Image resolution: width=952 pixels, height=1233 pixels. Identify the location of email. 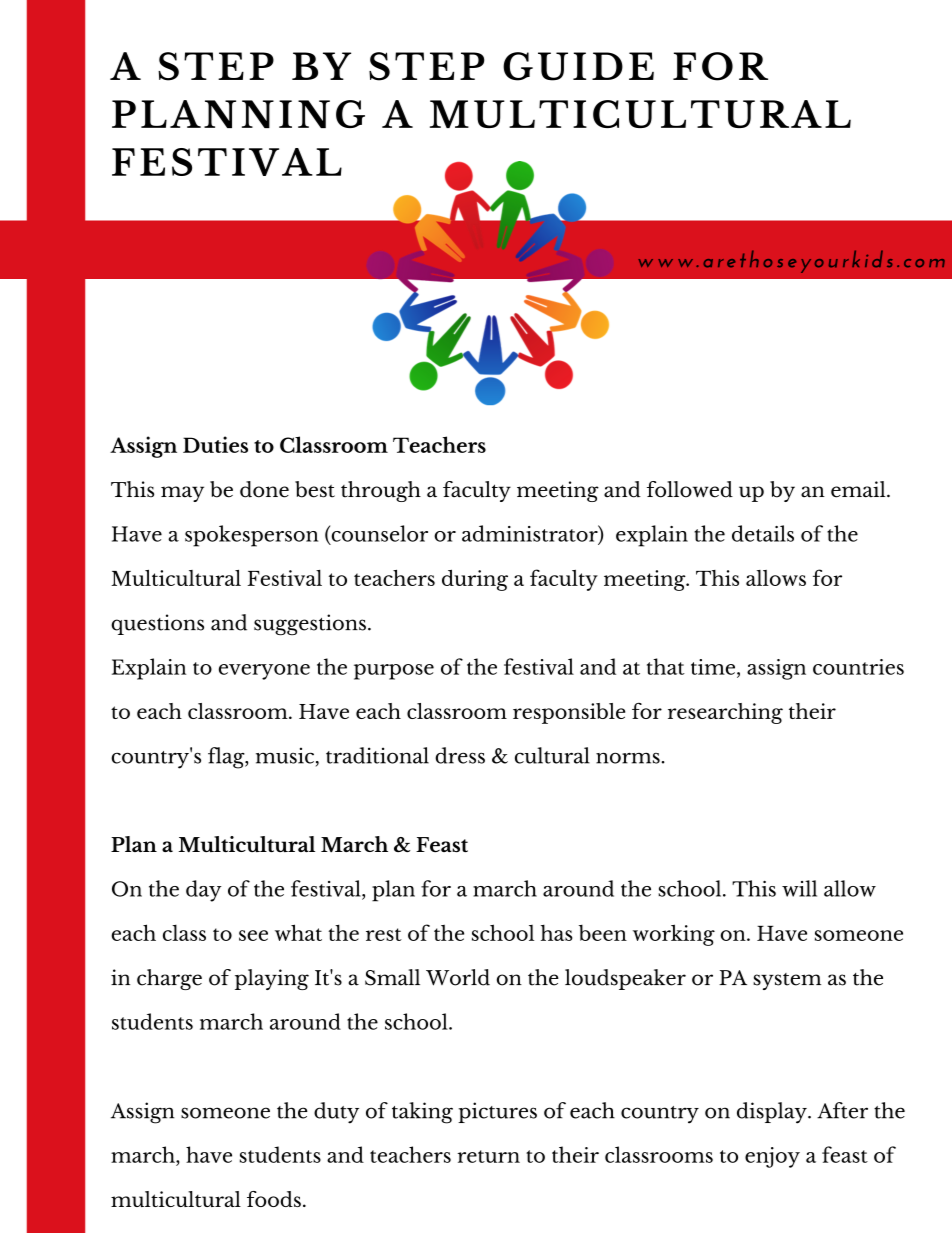
(859, 489).
